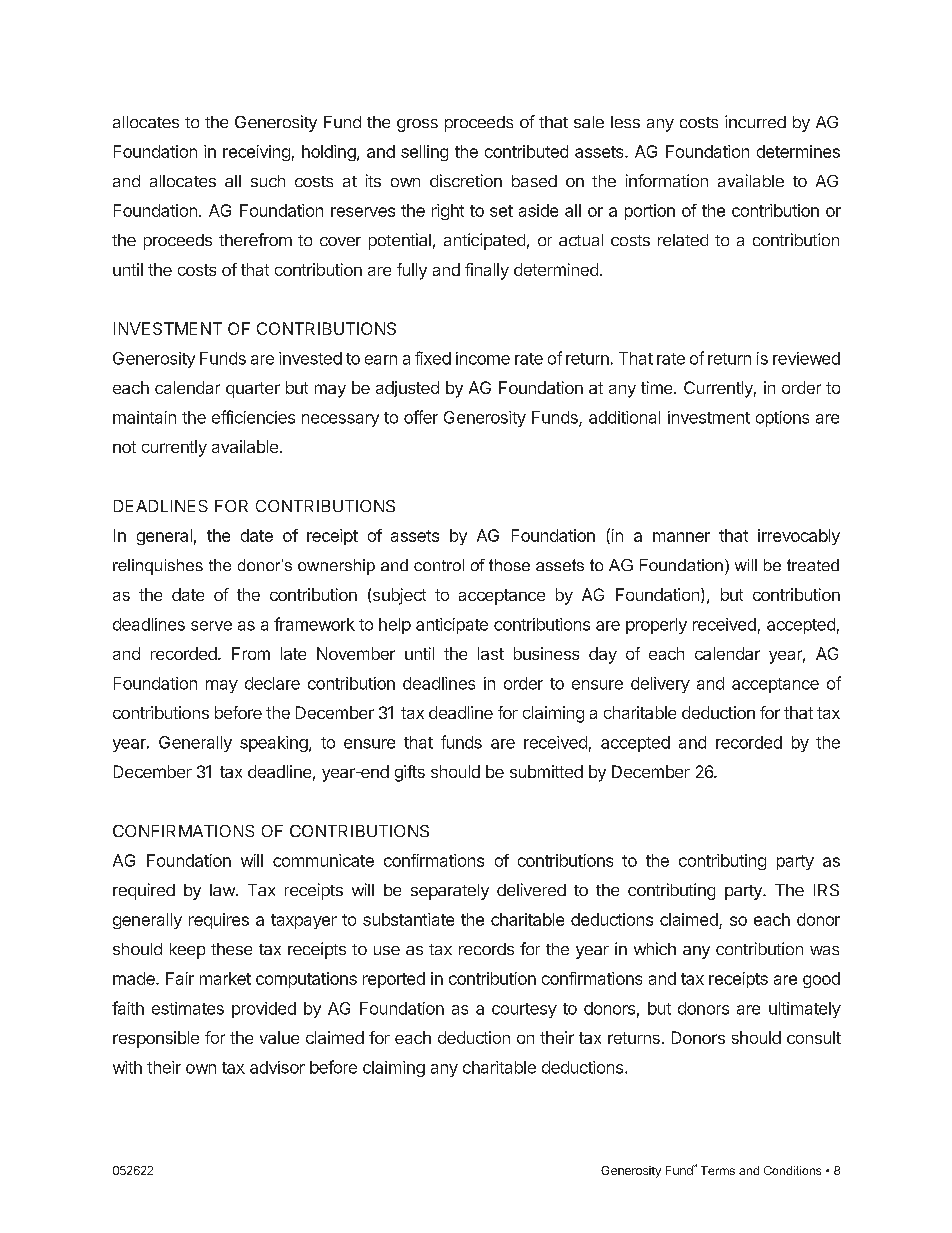 This screenshot has height=1233, width=952. What do you see at coordinates (491, 653) in the screenshot?
I see `last` at bounding box center [491, 653].
